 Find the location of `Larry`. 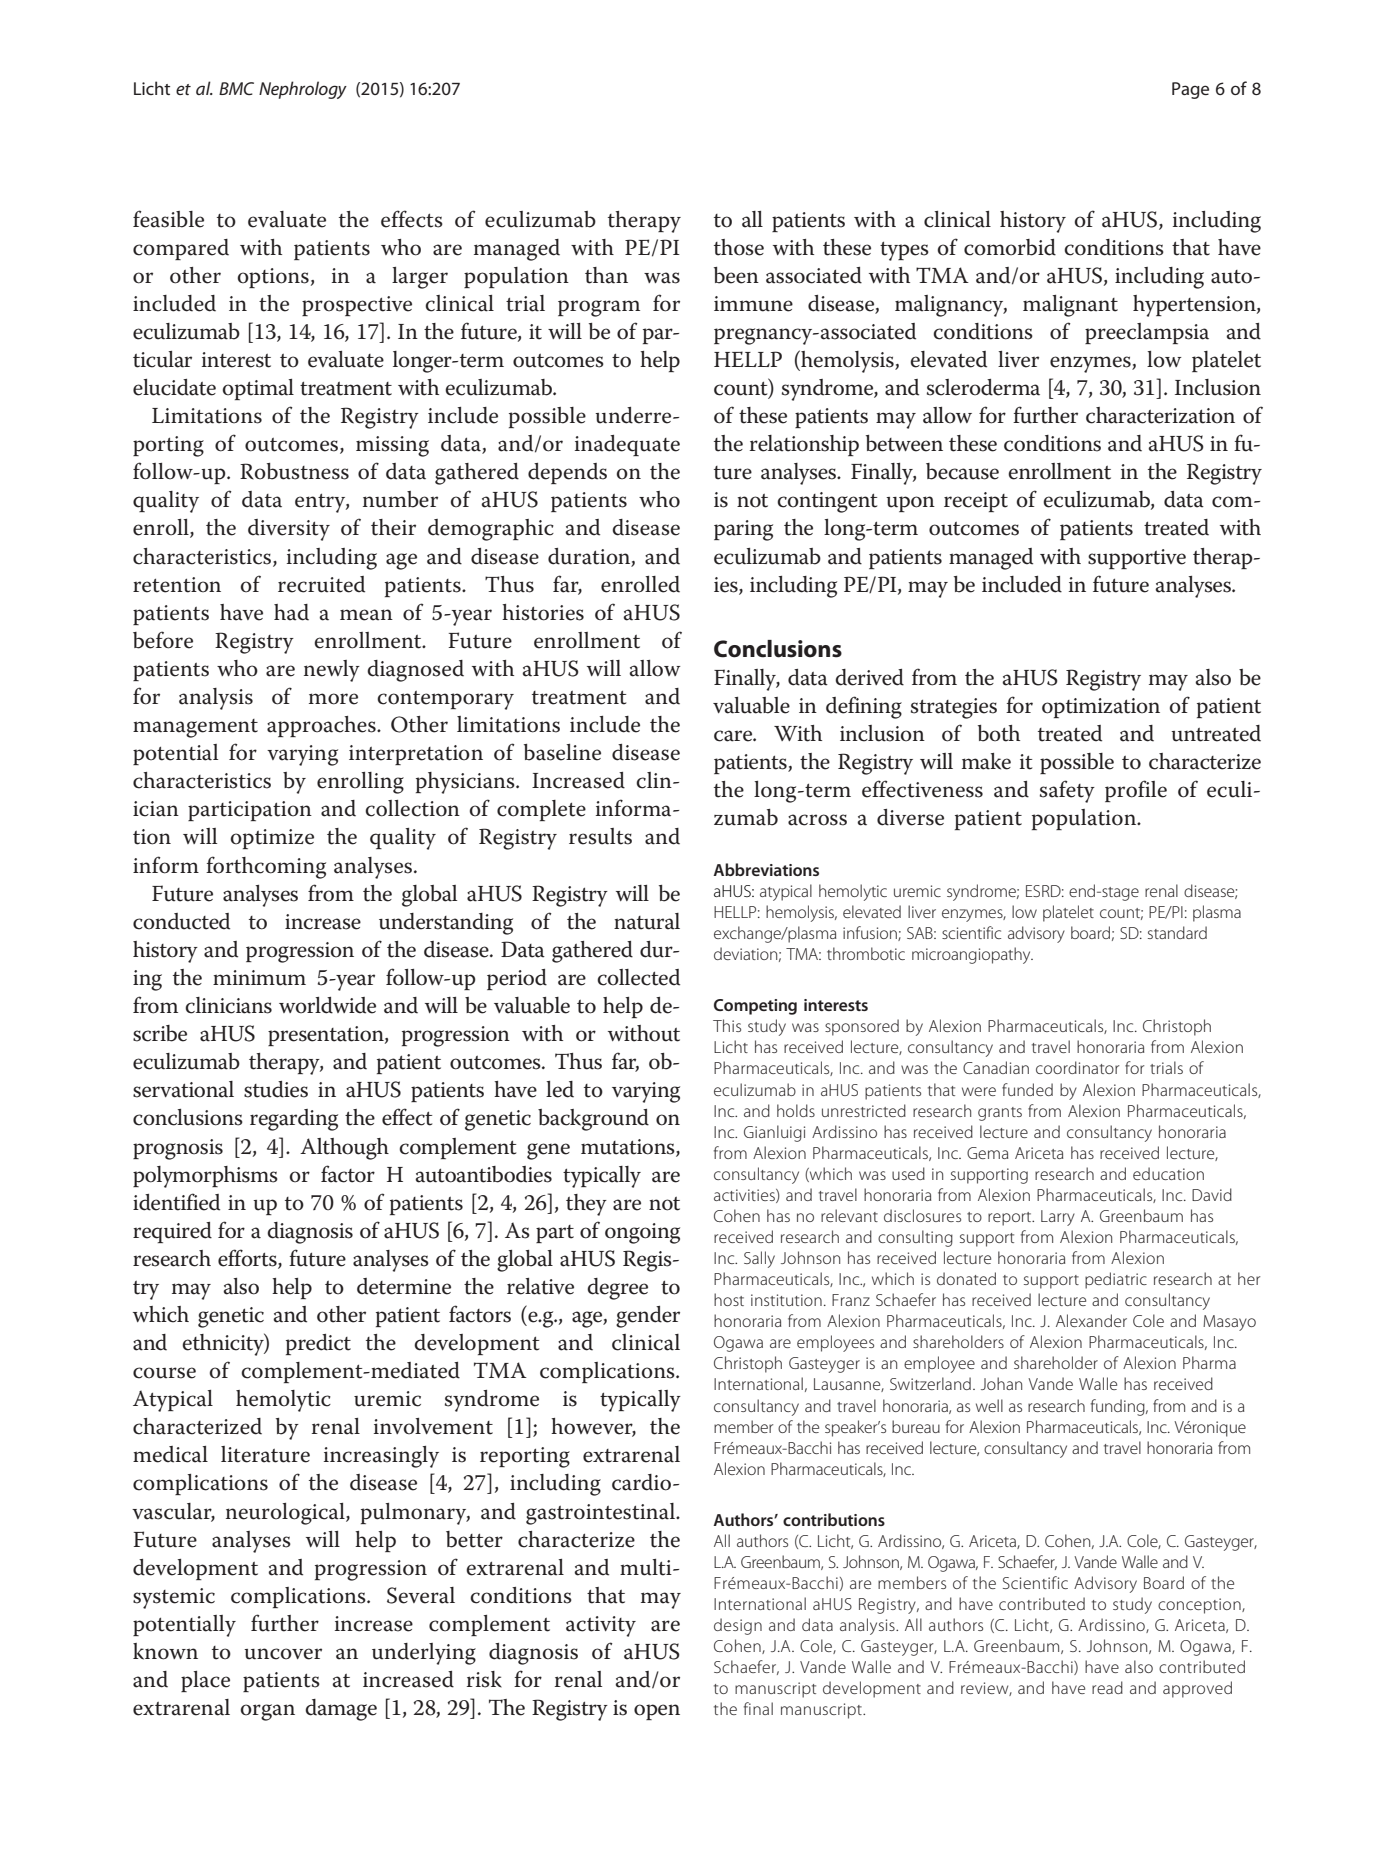

Larry is located at coordinates (1058, 1218).
